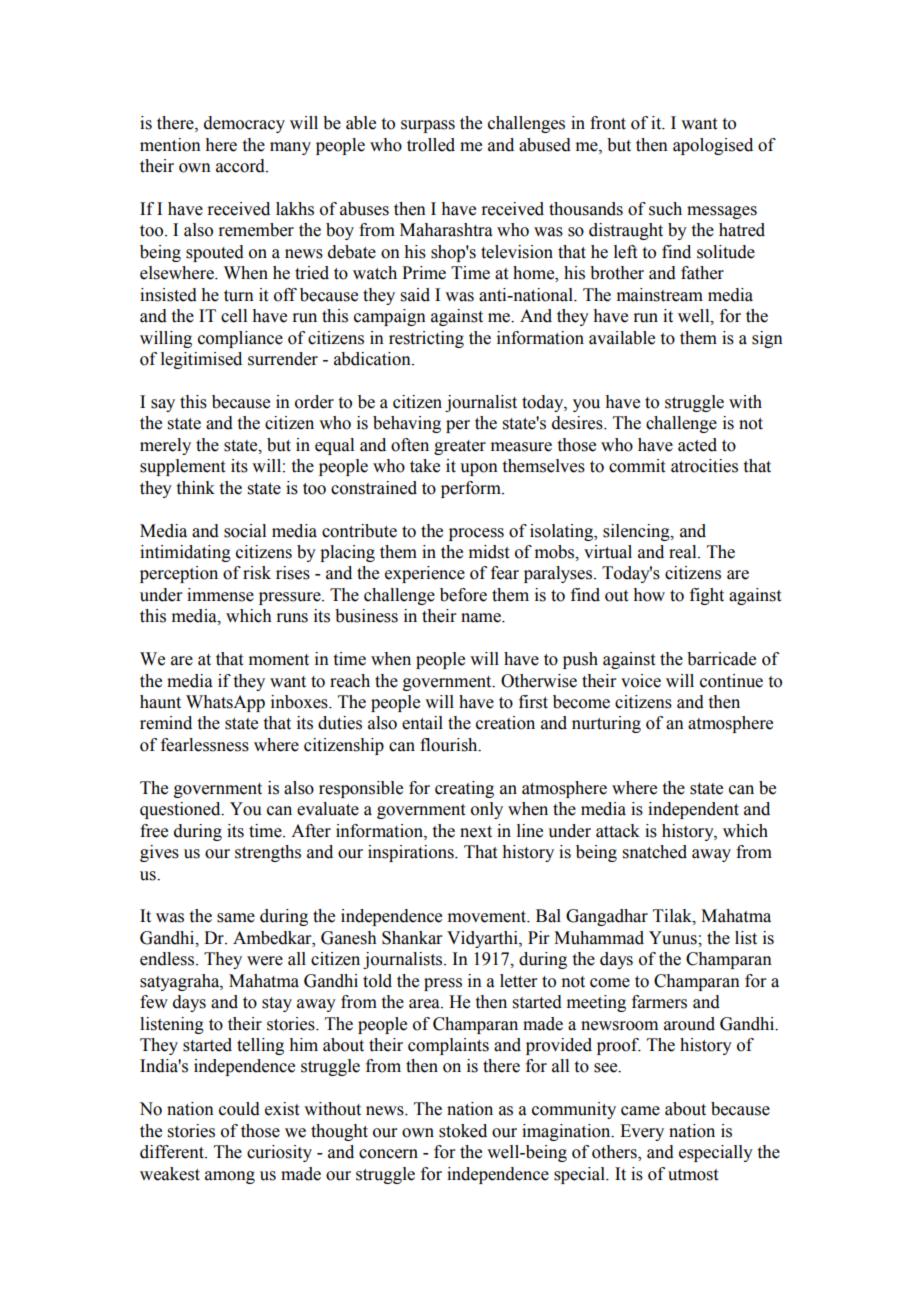  I want to click on accord, so click(241, 166).
